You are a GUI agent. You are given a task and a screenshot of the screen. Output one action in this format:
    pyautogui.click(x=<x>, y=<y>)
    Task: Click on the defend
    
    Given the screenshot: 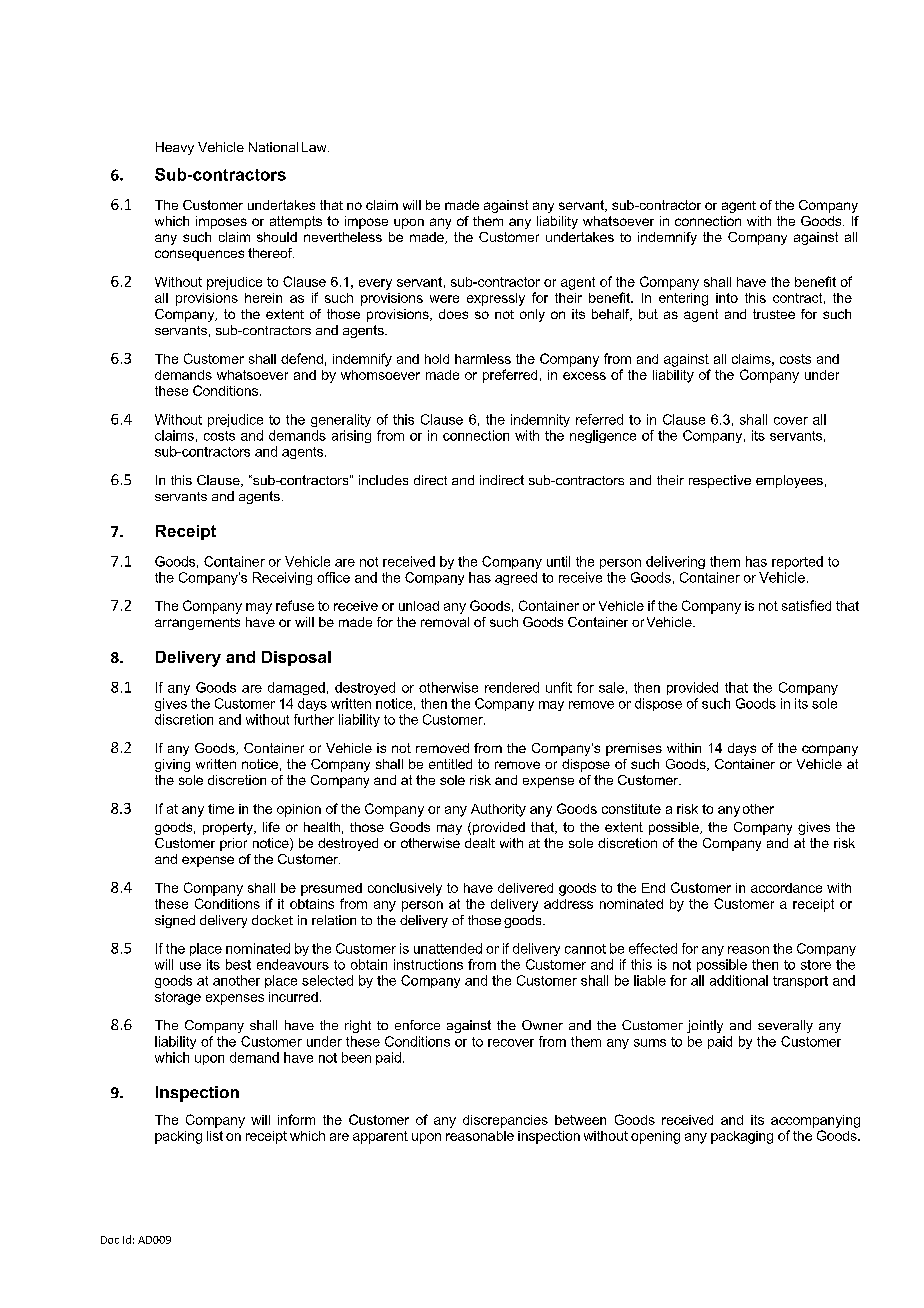 What is the action you would take?
    pyautogui.click(x=302, y=358)
